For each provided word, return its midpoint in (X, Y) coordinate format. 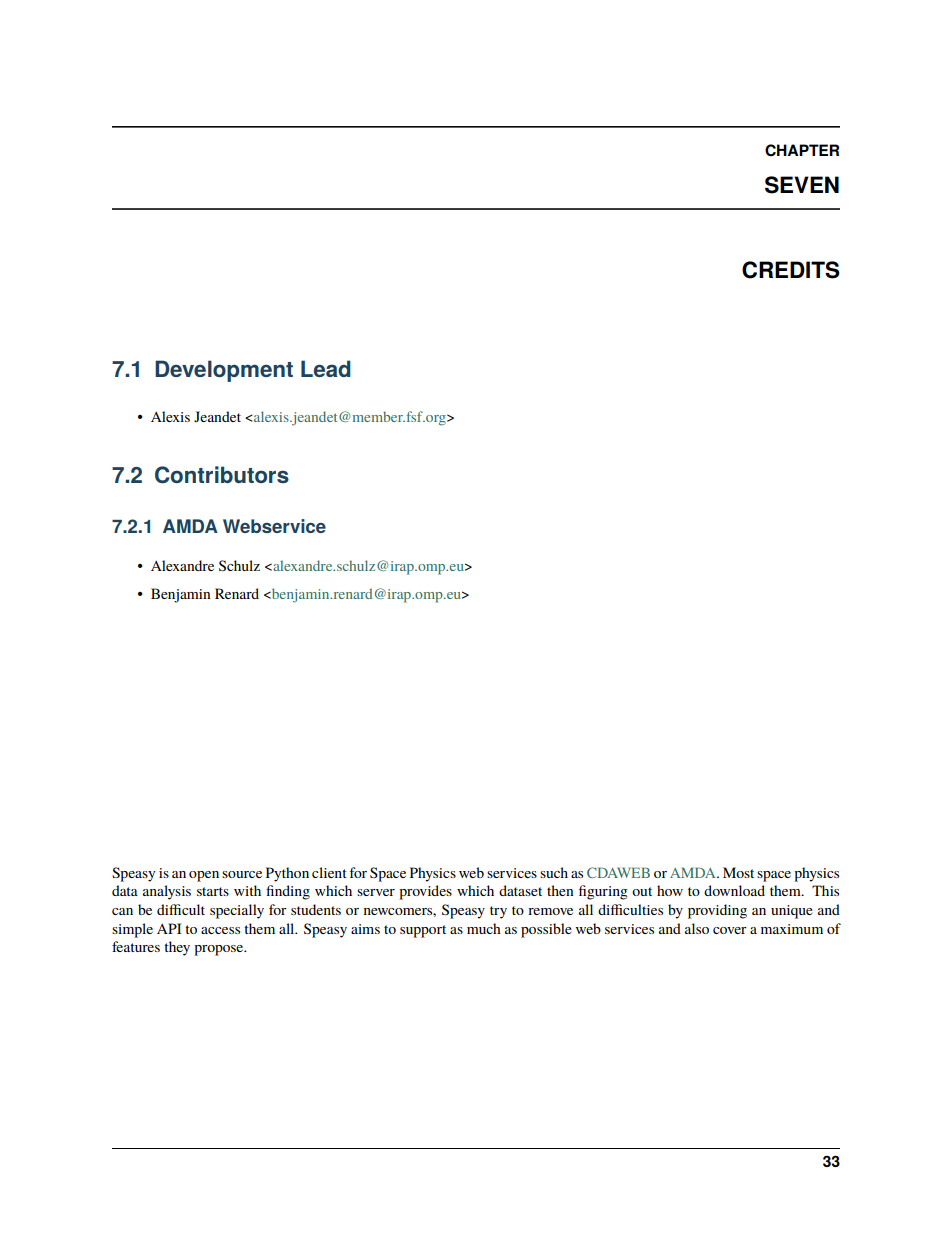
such (554, 872)
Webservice (274, 526)
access (220, 930)
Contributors (222, 475)
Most (738, 872)
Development (224, 371)
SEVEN (802, 185)
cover (730, 930)
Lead (326, 368)
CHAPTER (802, 150)
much (484, 928)
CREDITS (791, 270)
